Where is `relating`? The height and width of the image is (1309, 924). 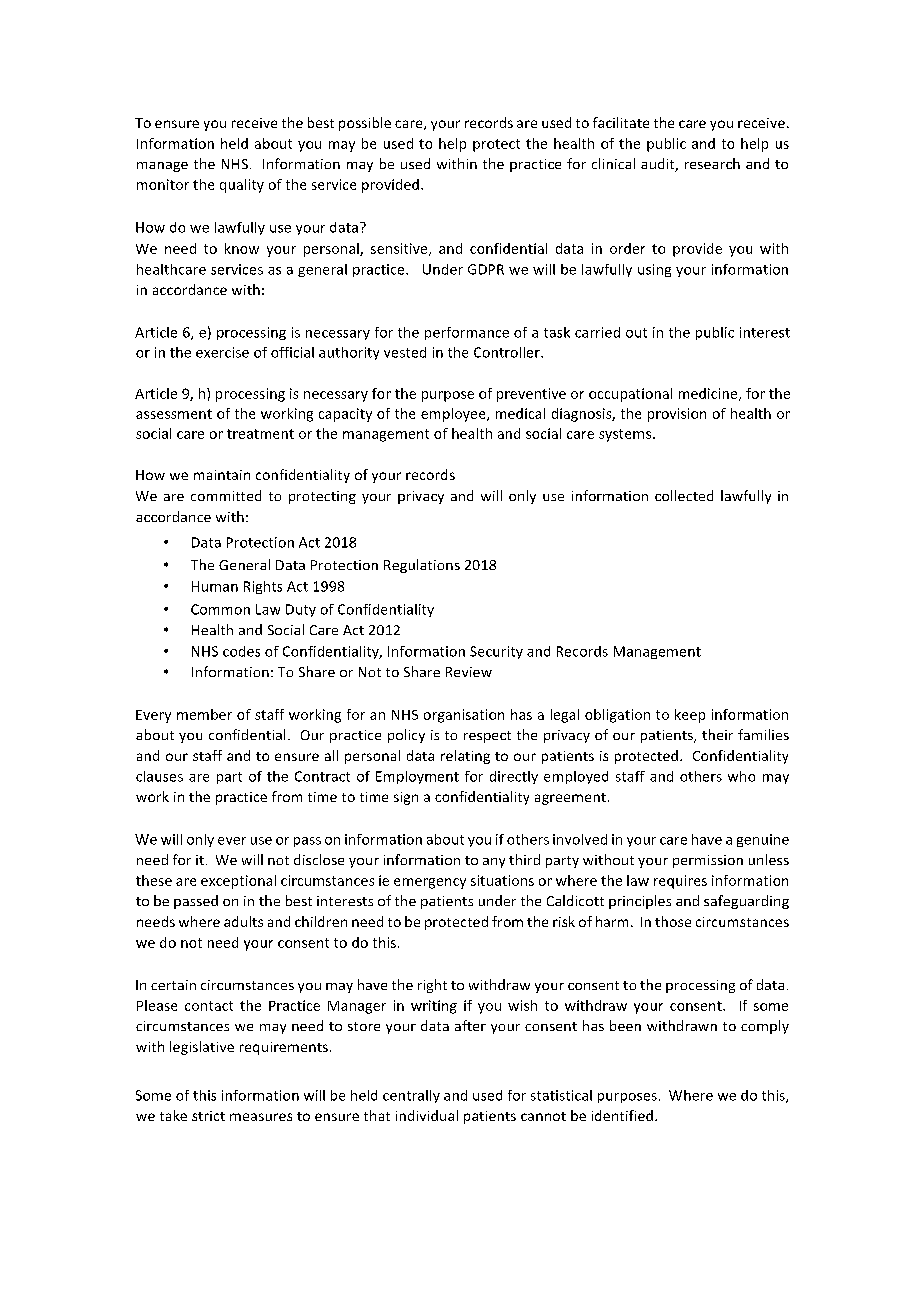 relating is located at coordinates (465, 757).
